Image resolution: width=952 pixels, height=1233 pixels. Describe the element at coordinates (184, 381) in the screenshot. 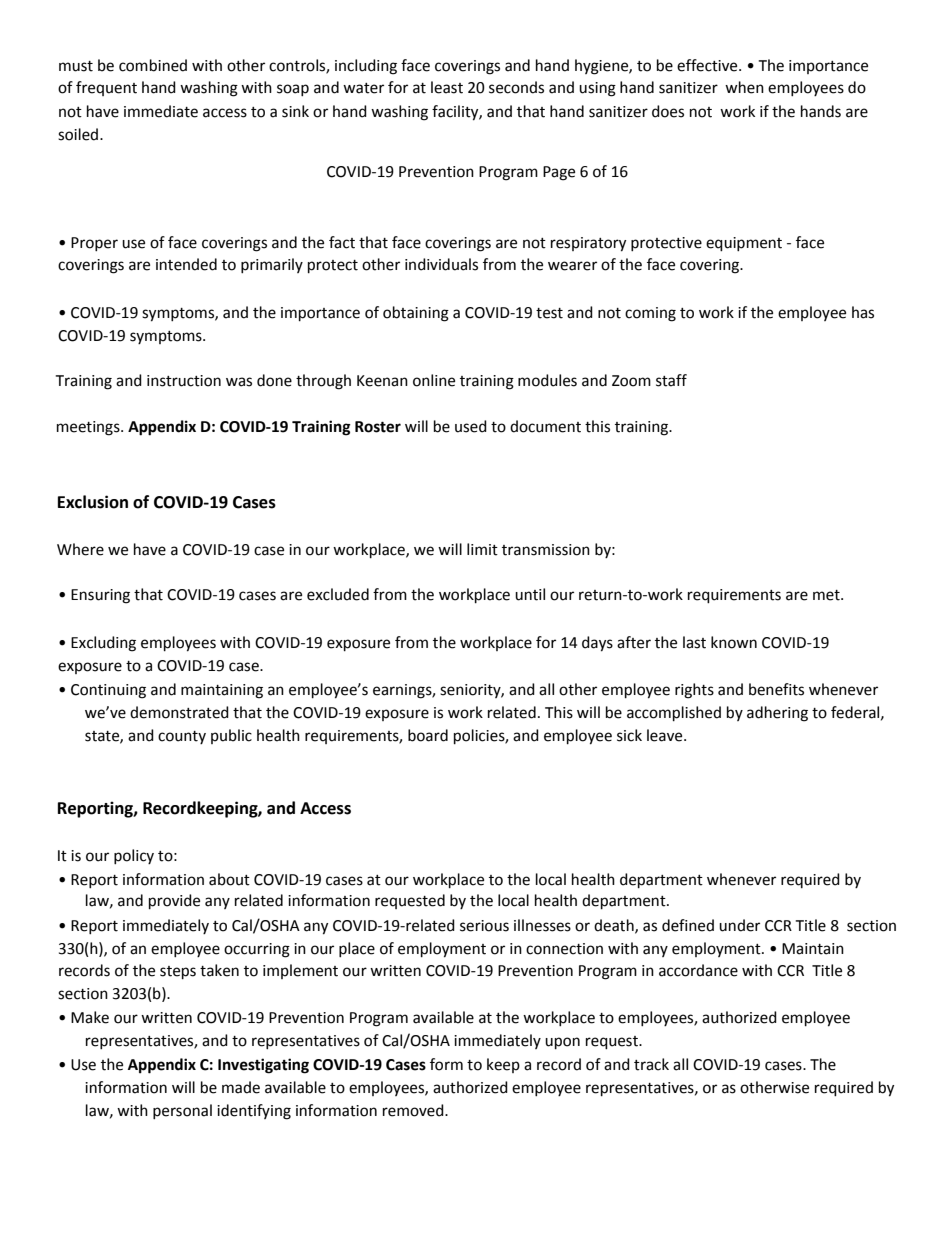

I see `instruction` at that location.
